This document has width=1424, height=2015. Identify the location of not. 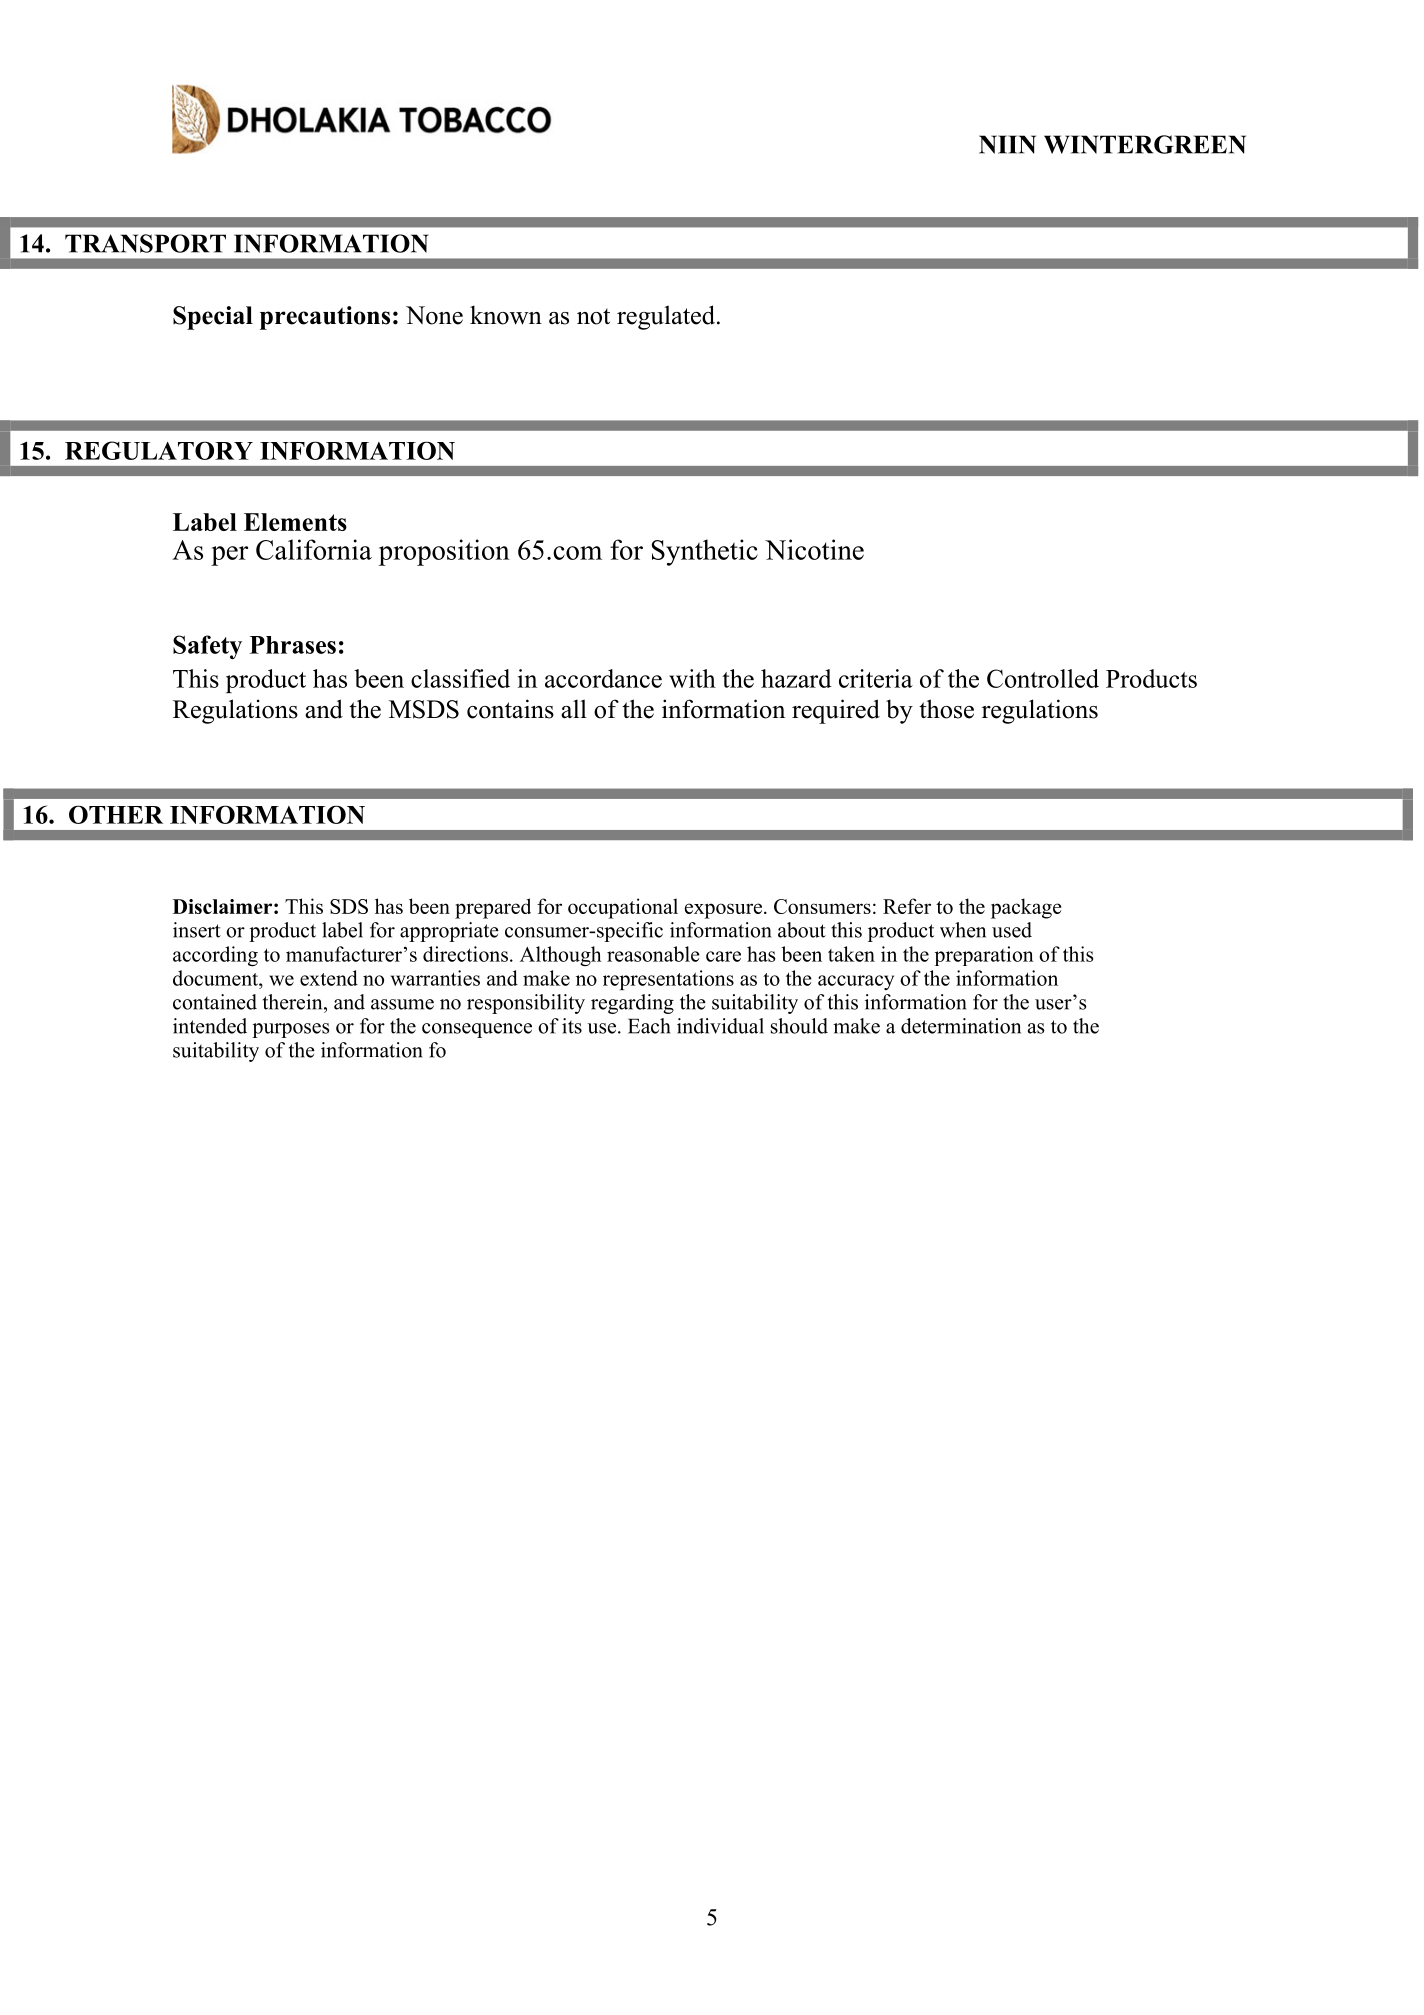
(593, 316).
